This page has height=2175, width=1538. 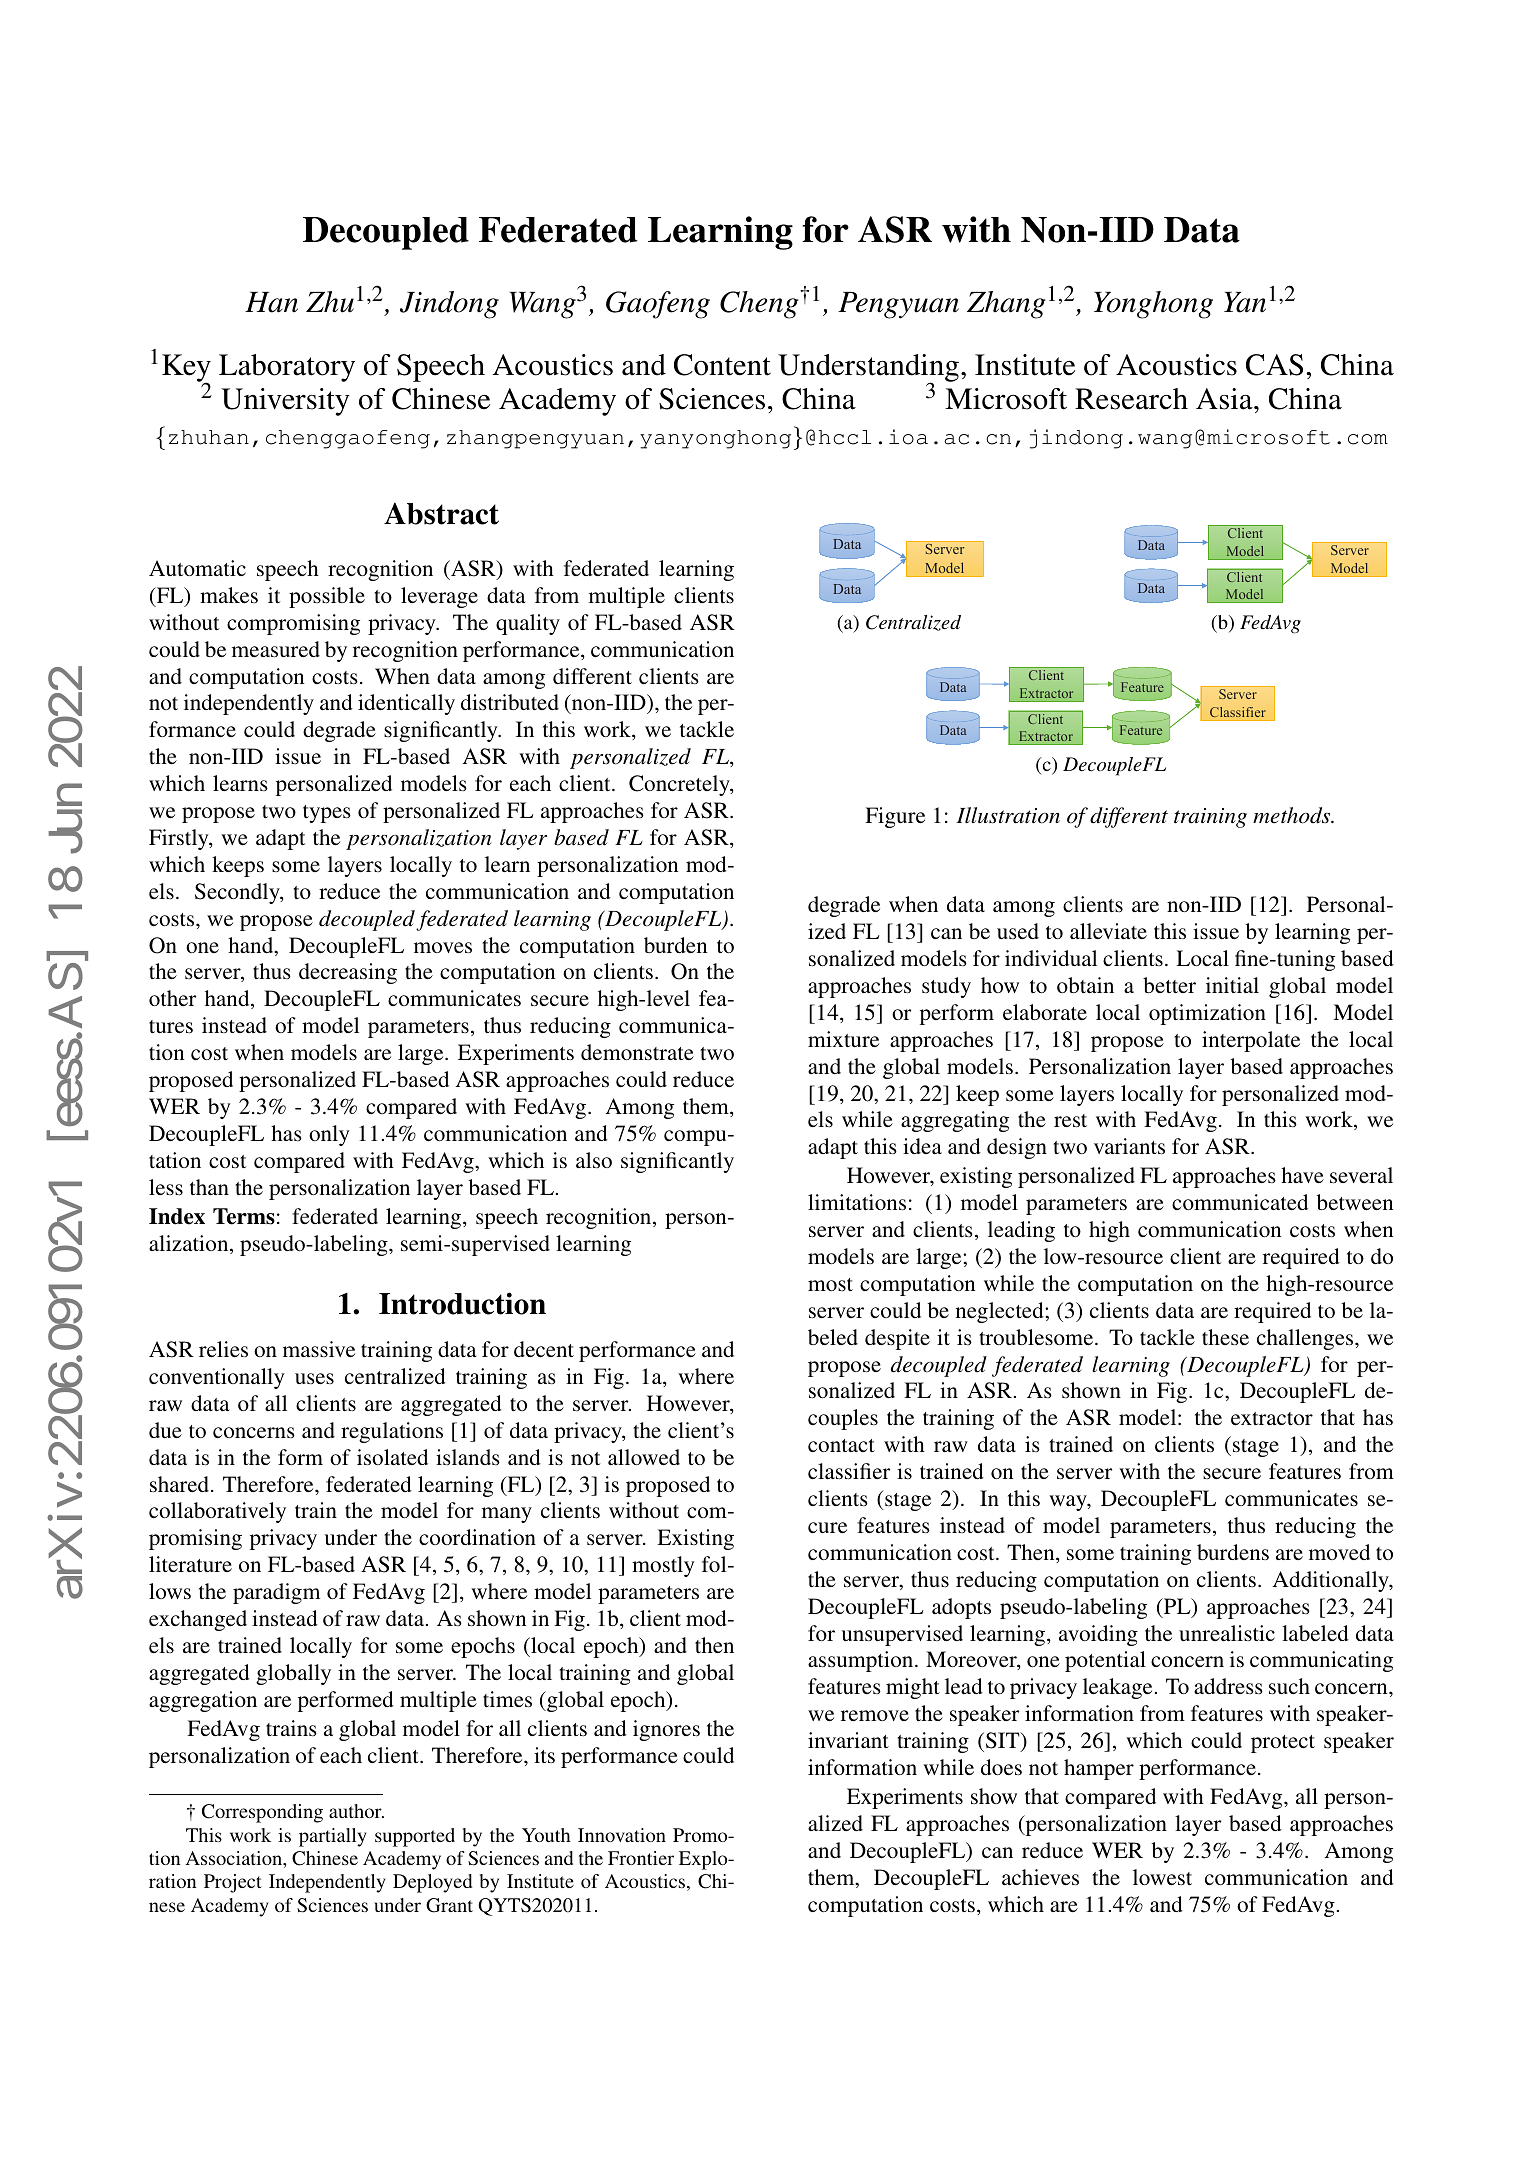 I want to click on Asia, so click(x=1225, y=399).
